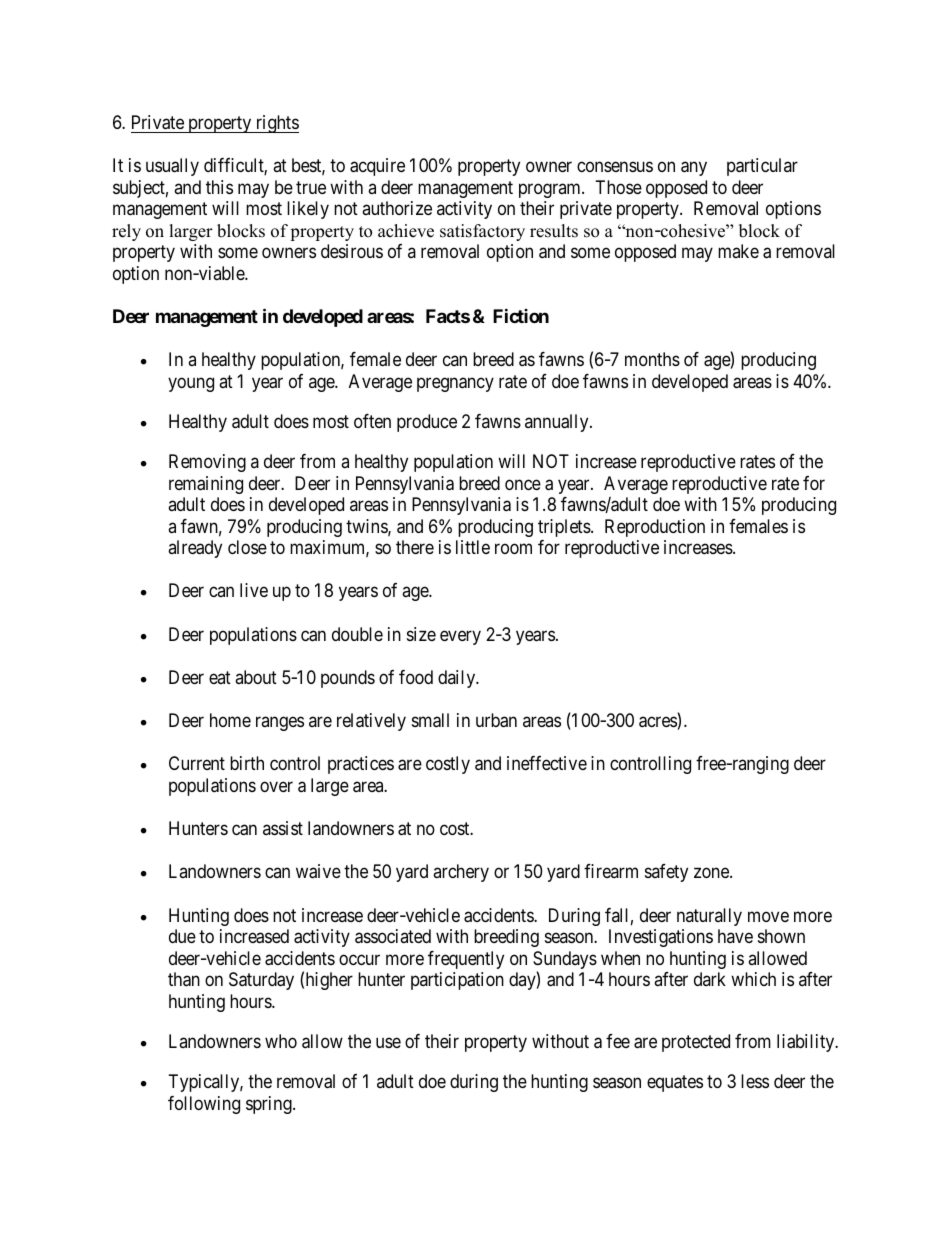 The height and width of the page is (1233, 952). What do you see at coordinates (197, 763) in the page?
I see `Current` at bounding box center [197, 763].
